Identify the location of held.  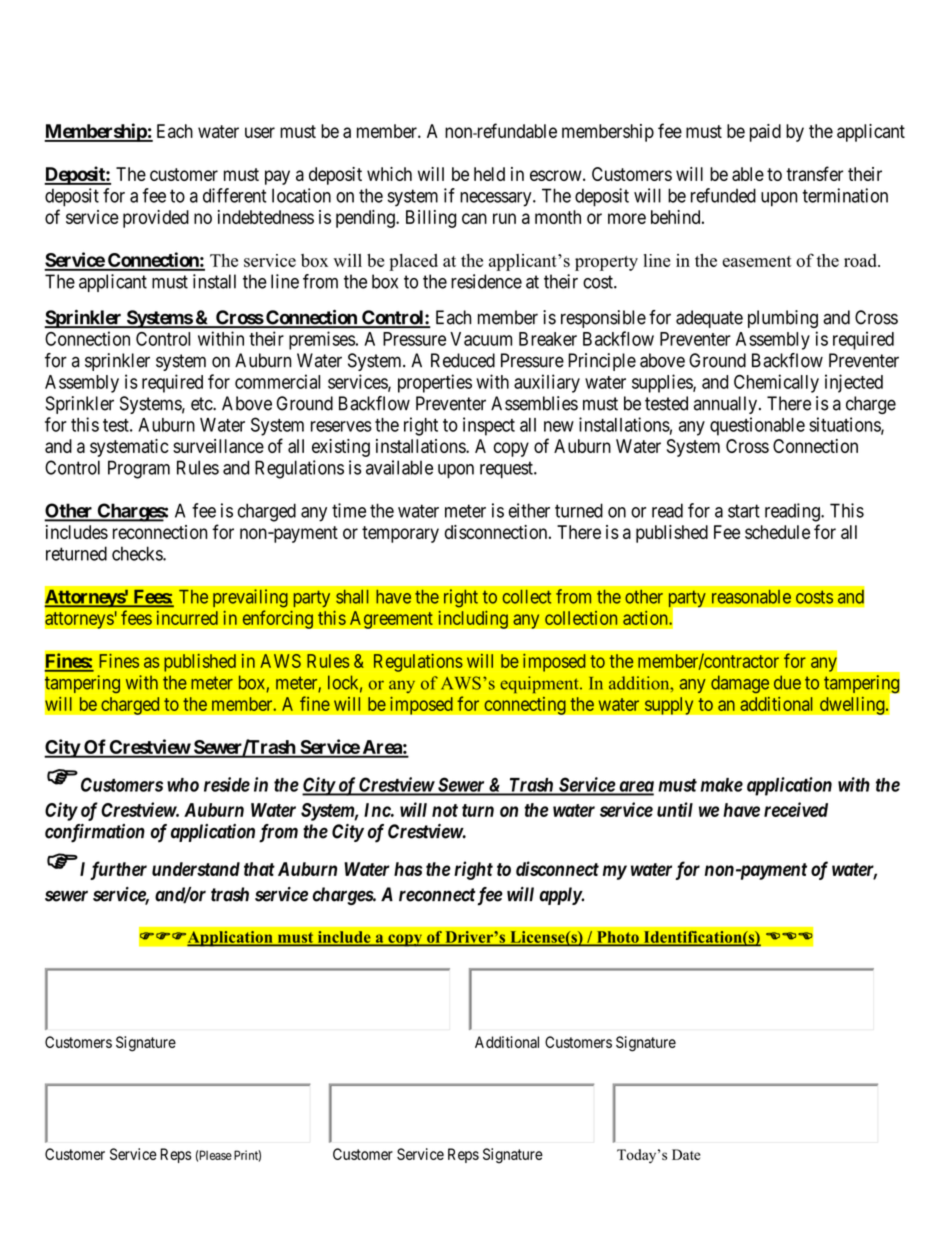
(489, 174).
